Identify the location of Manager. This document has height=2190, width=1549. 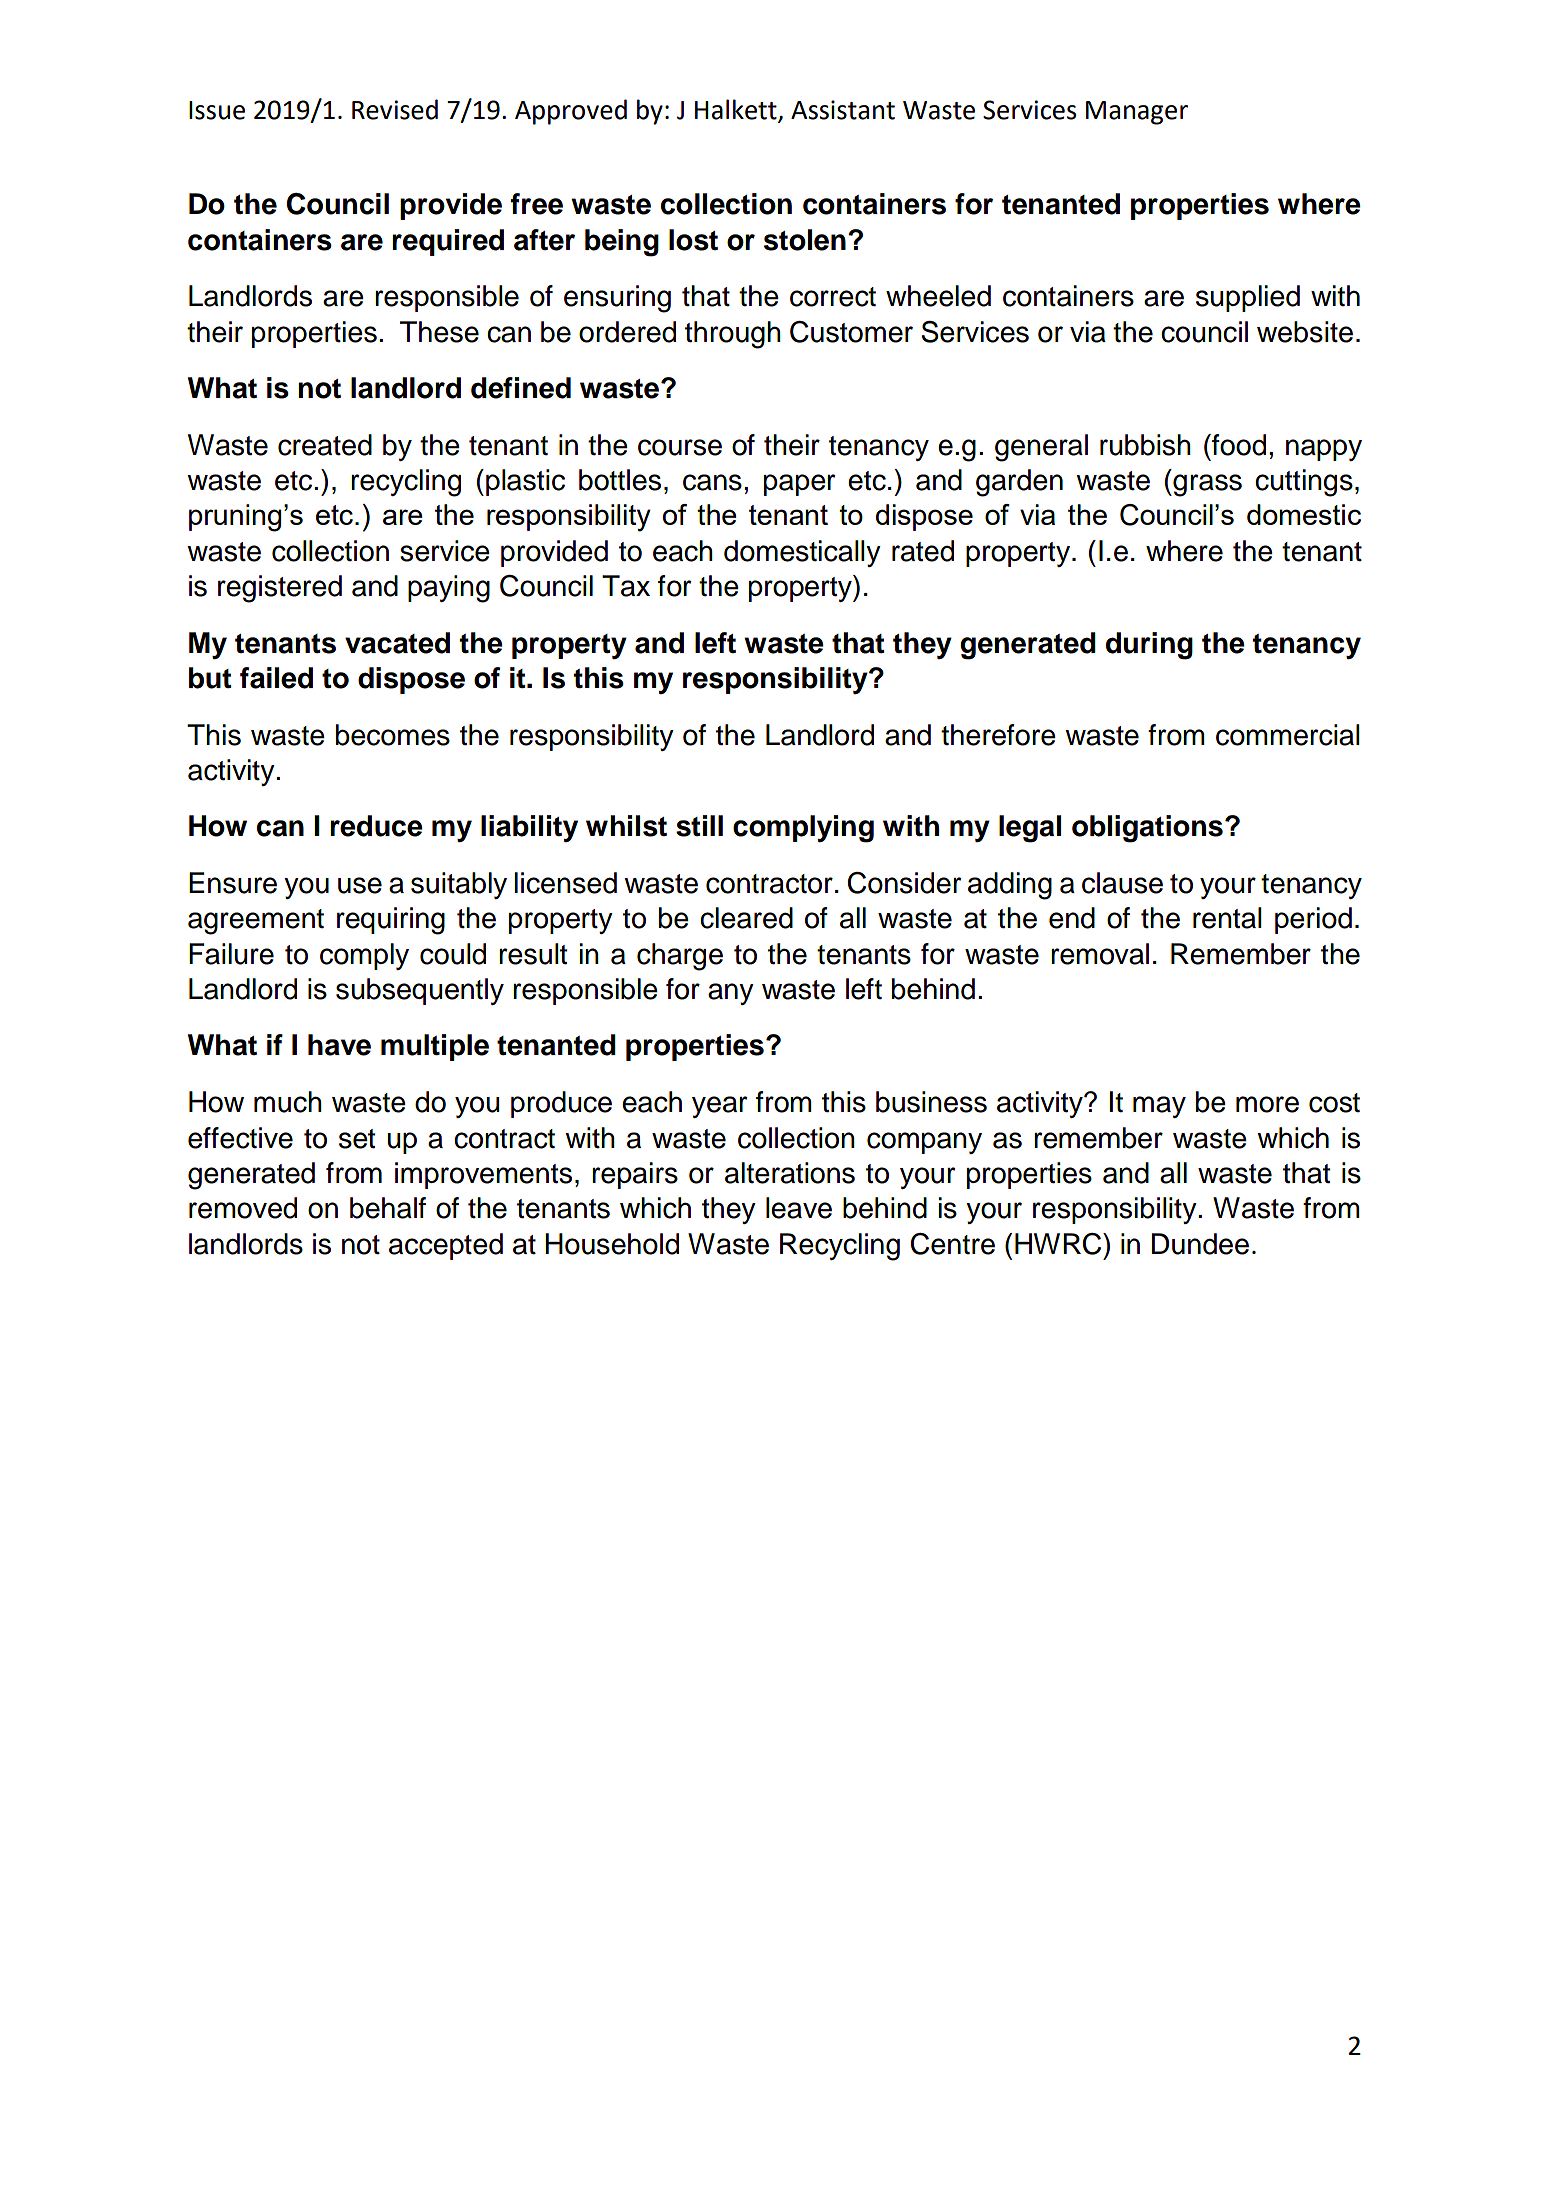
(1137, 113).
